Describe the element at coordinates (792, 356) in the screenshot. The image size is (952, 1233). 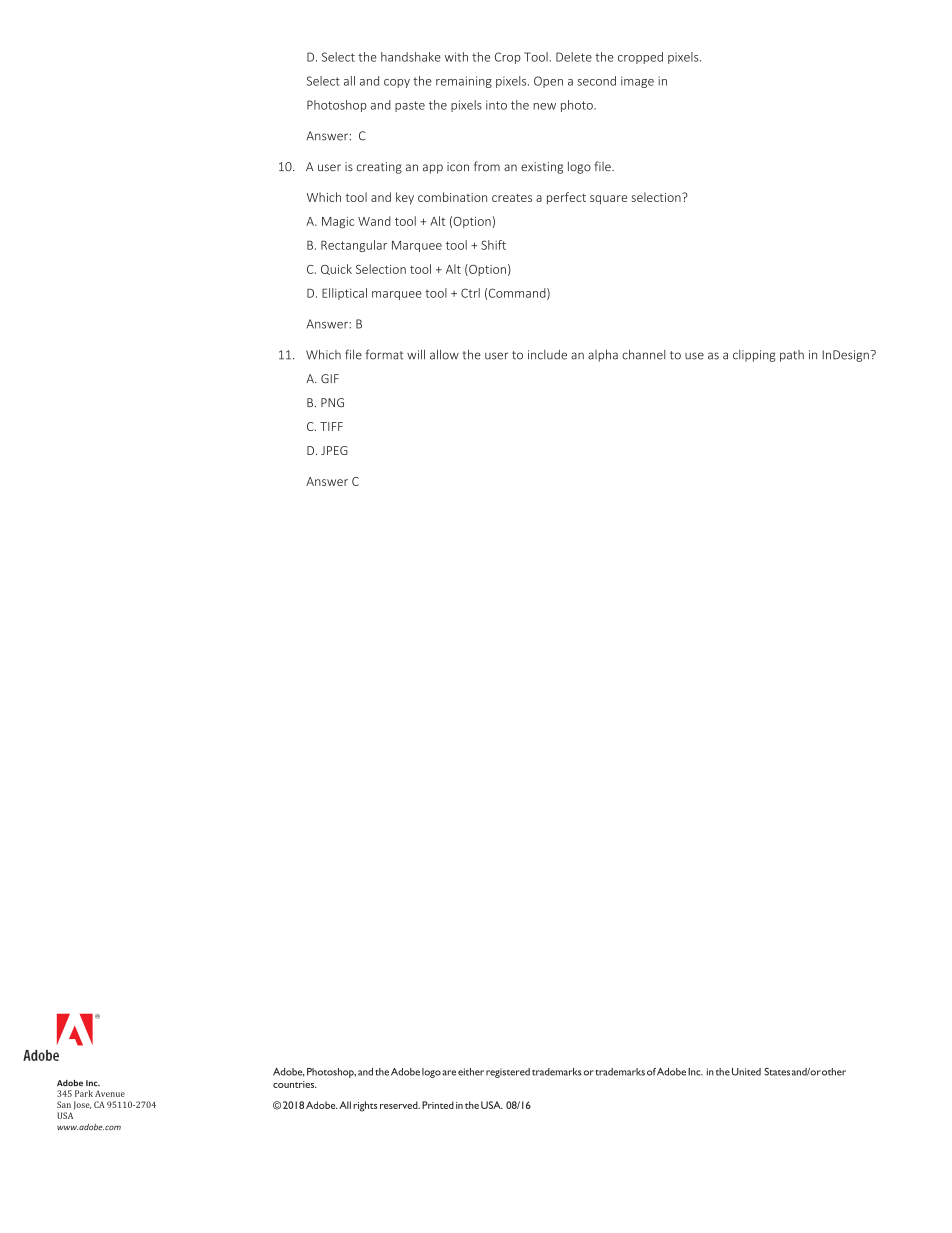
I see `path` at that location.
